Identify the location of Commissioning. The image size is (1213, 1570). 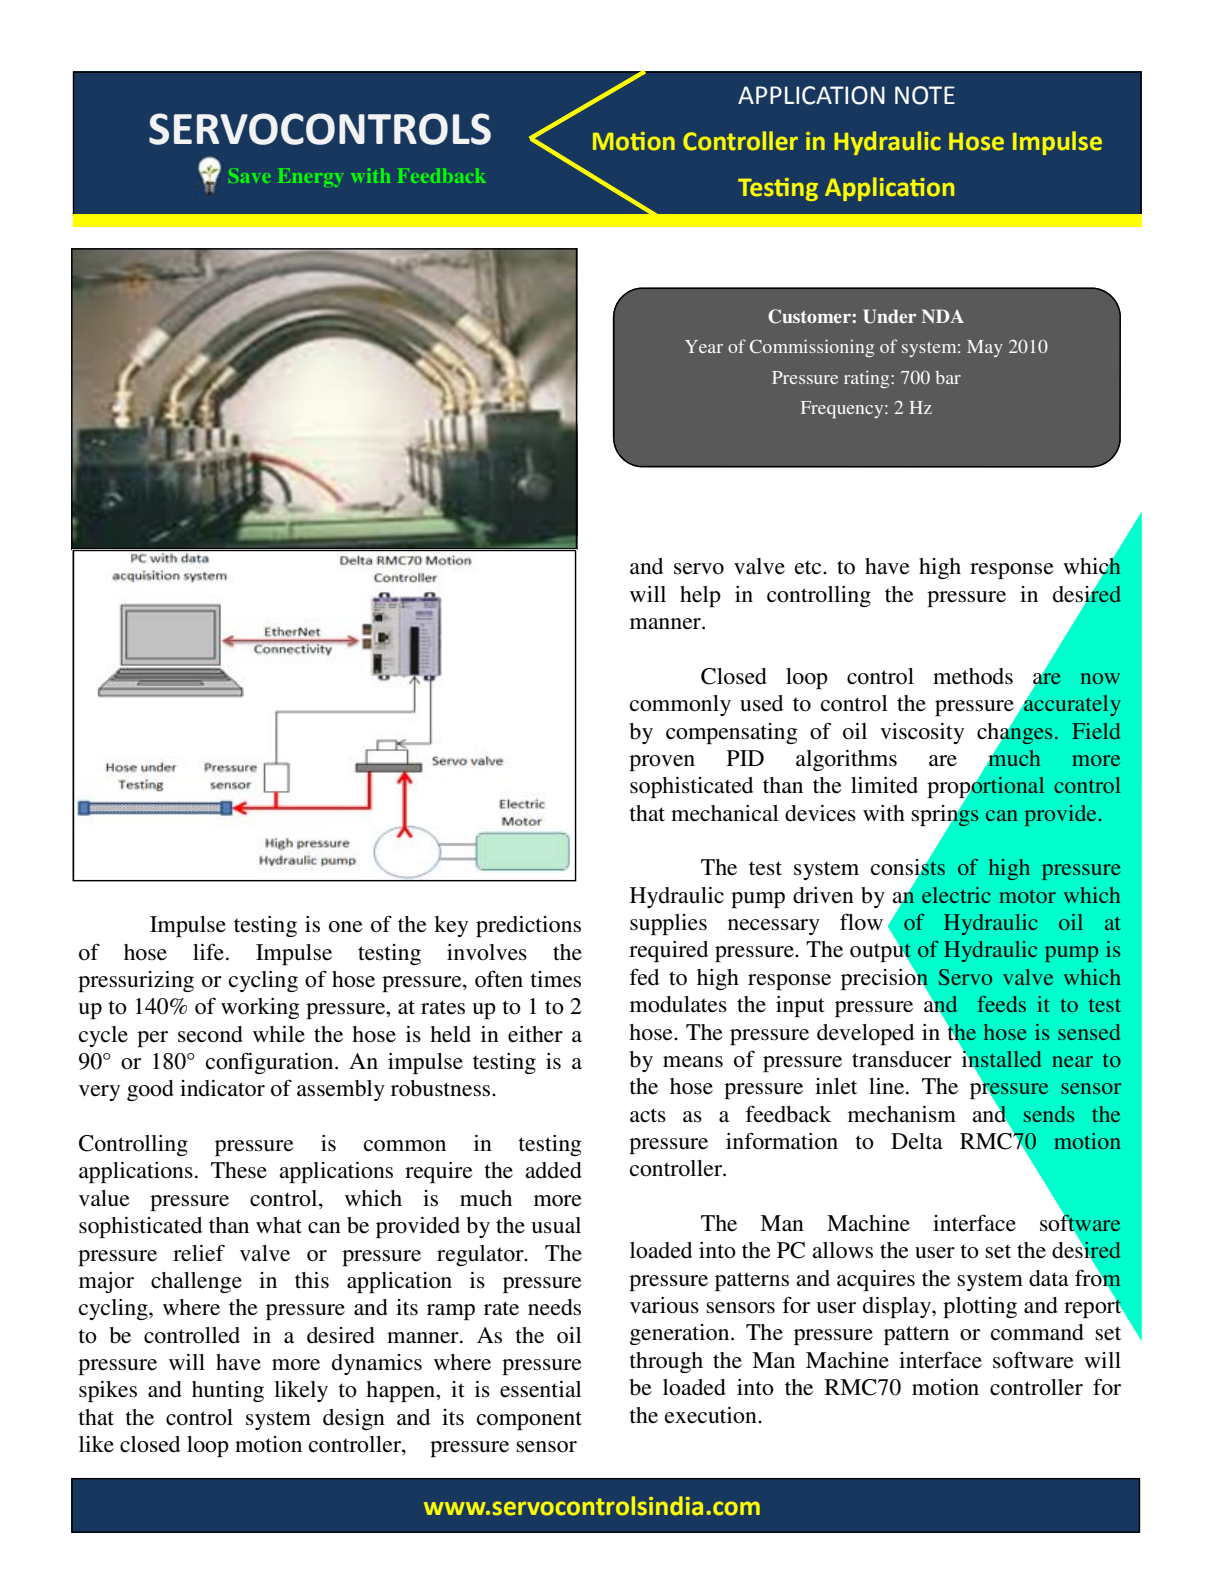
(812, 348).
